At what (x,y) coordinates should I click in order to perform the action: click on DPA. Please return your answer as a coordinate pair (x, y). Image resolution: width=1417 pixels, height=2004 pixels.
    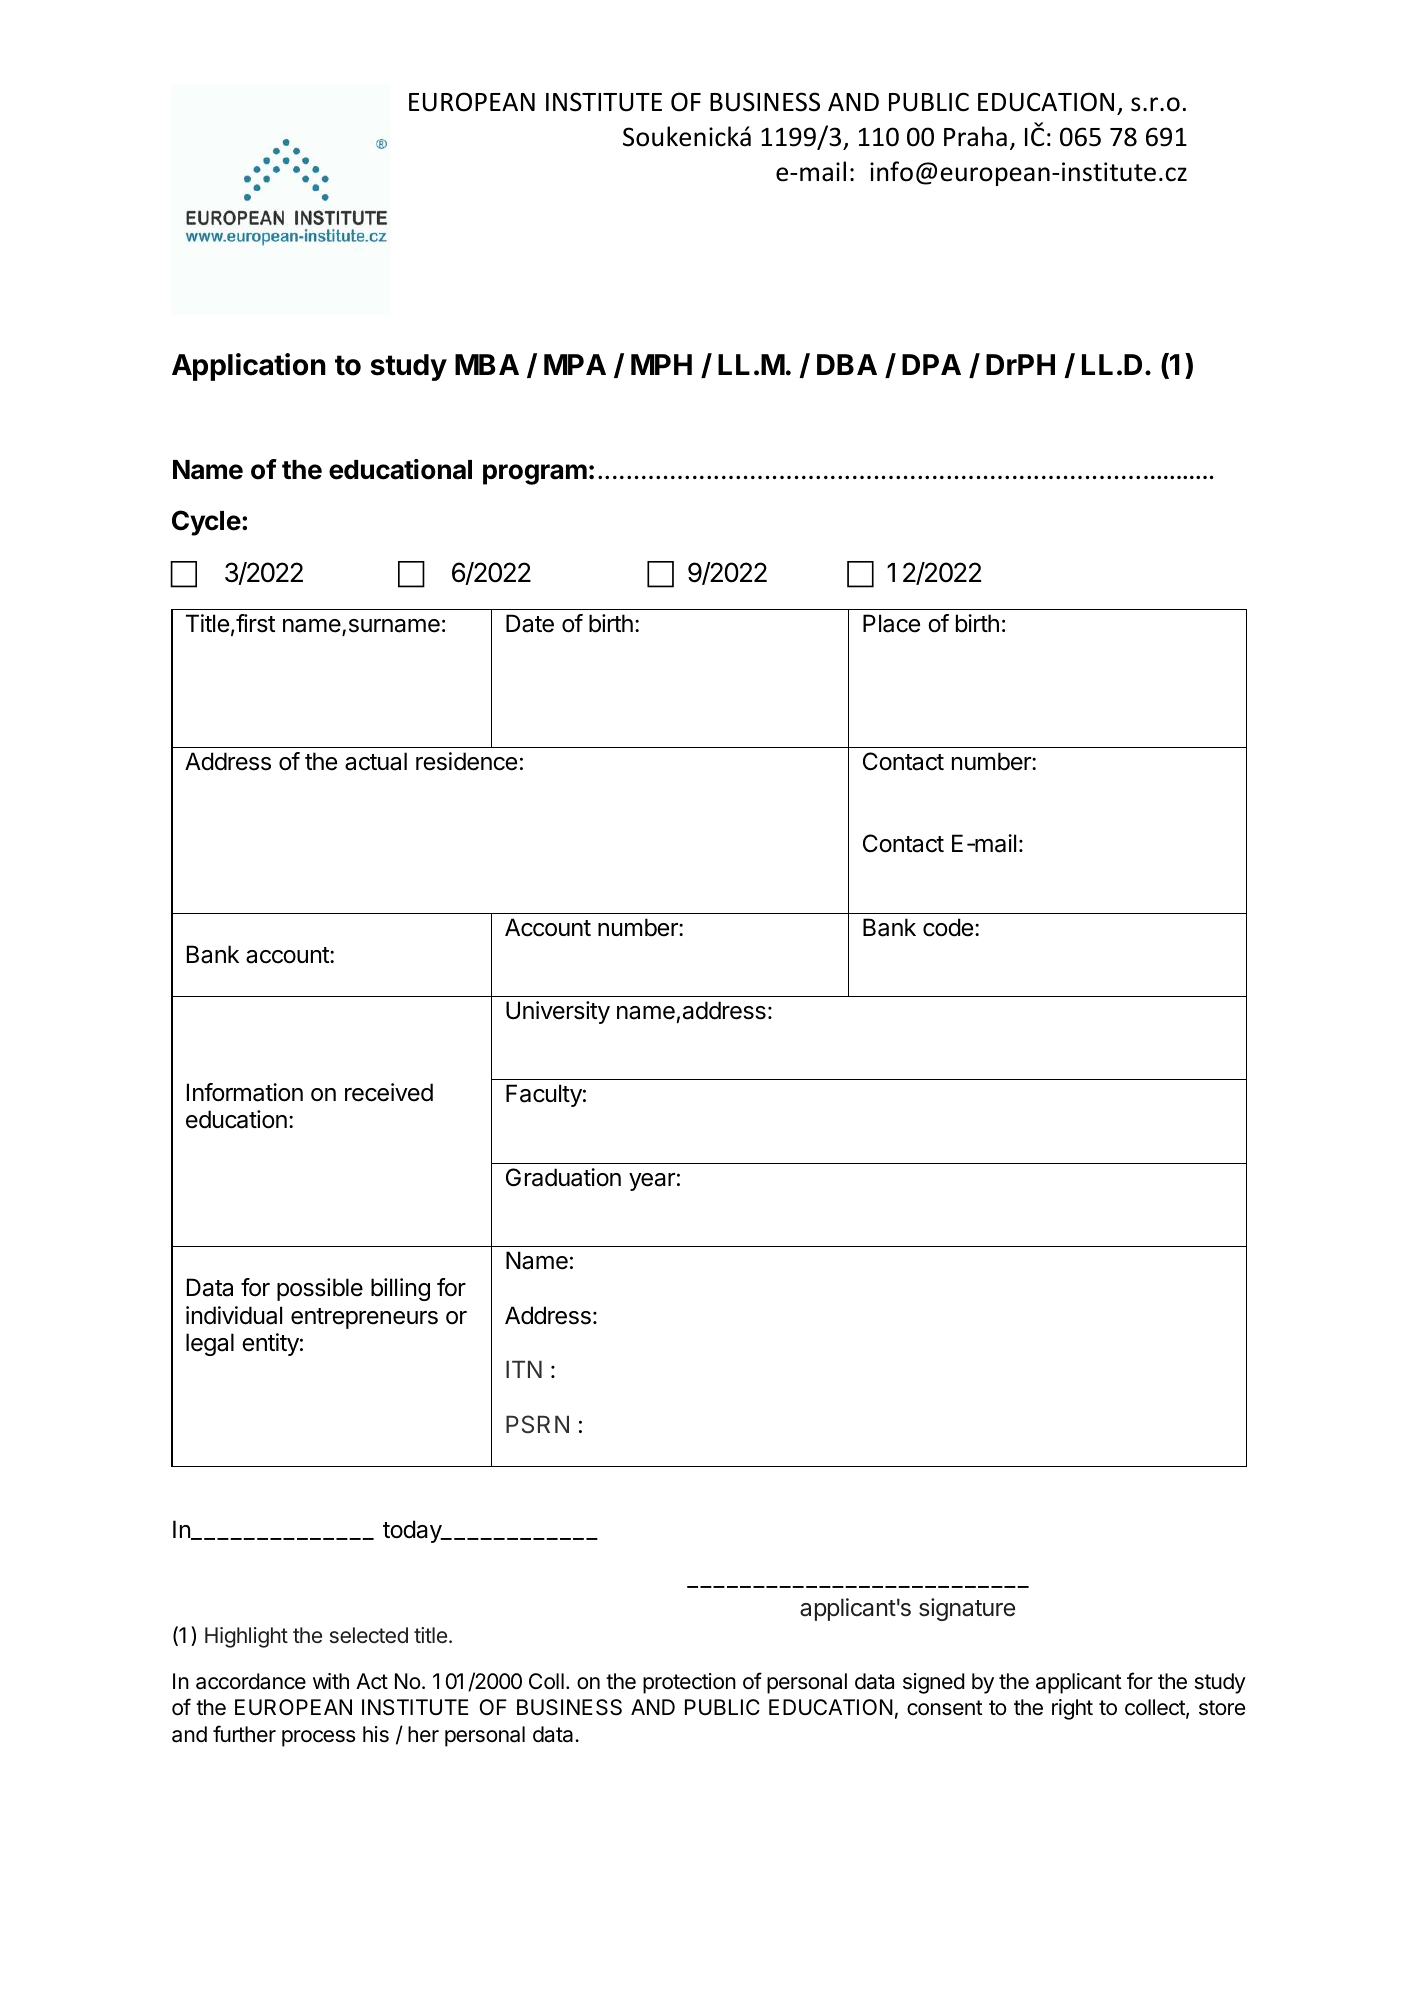
    Looking at the image, I should click on (931, 364).
